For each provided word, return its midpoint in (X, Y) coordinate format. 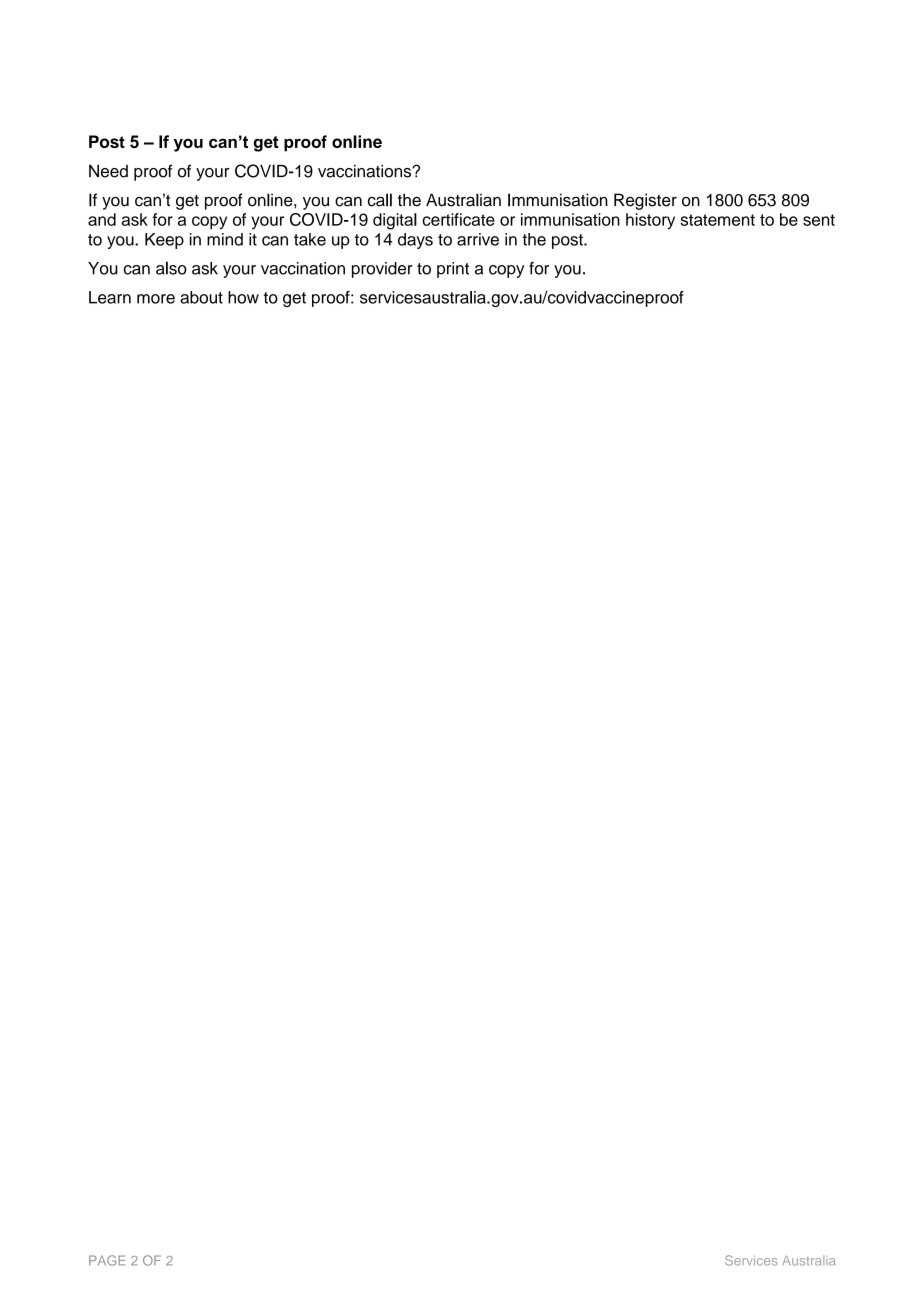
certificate (458, 219)
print (453, 270)
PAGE (107, 1260)
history (650, 221)
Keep (164, 241)
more (156, 299)
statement (718, 220)
